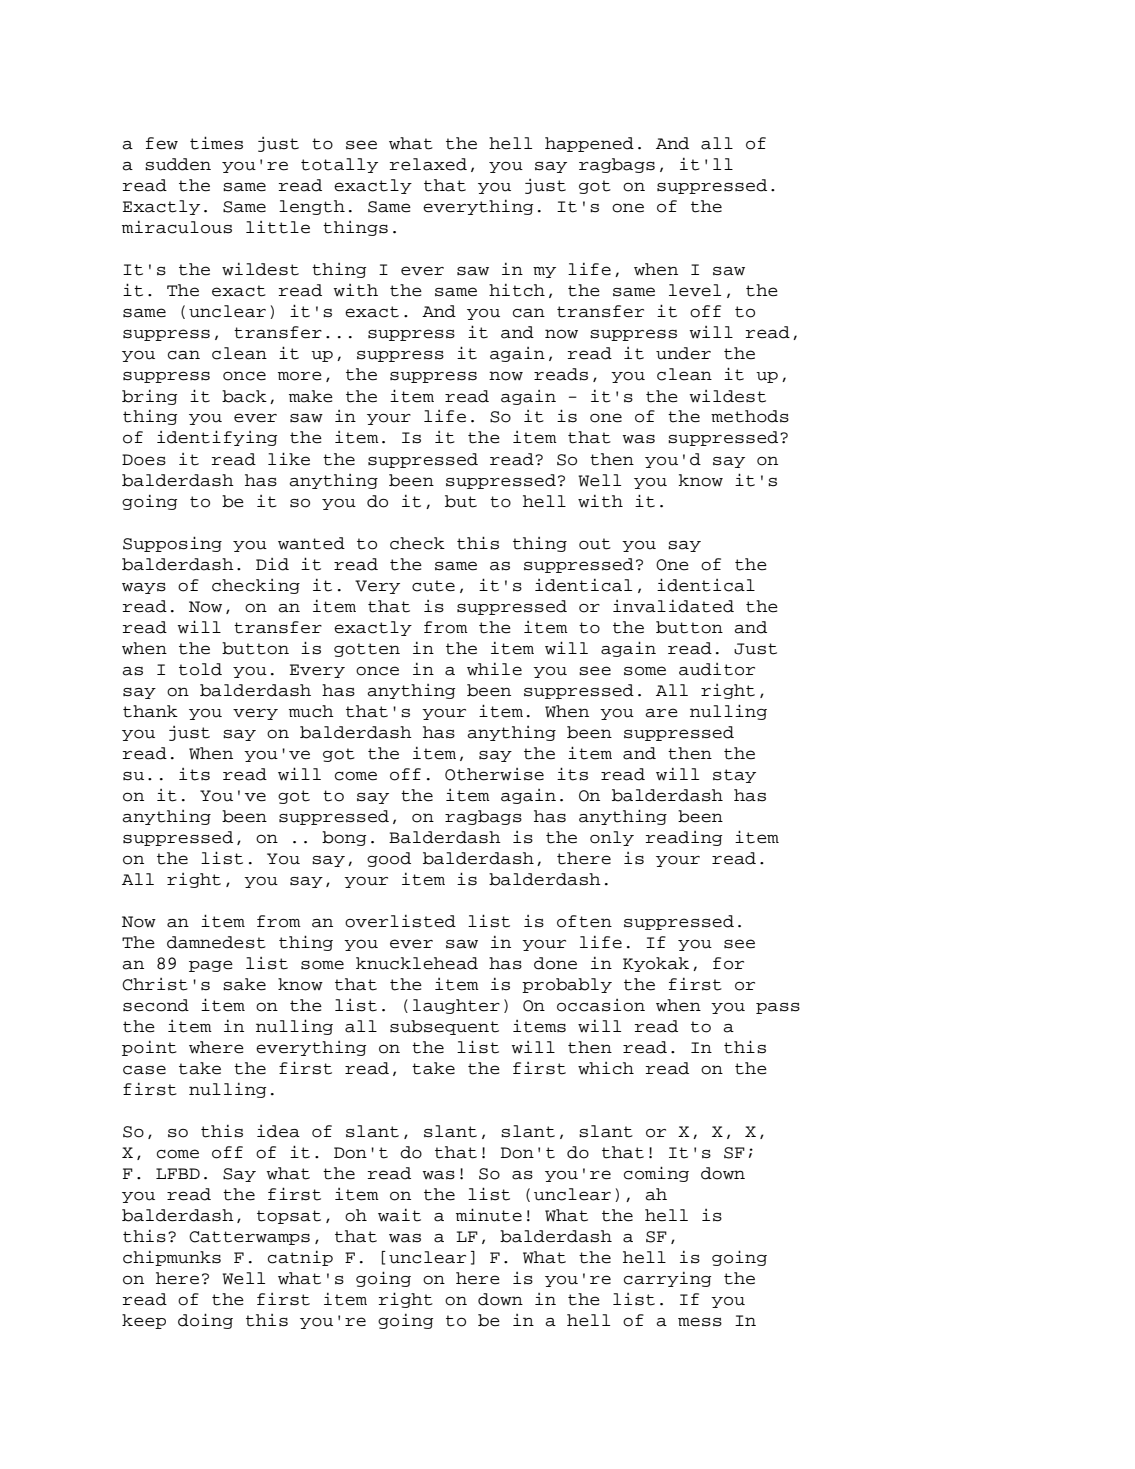 This page has height=1469, width=1135. What do you see at coordinates (216, 143) in the page?
I see `times` at bounding box center [216, 143].
